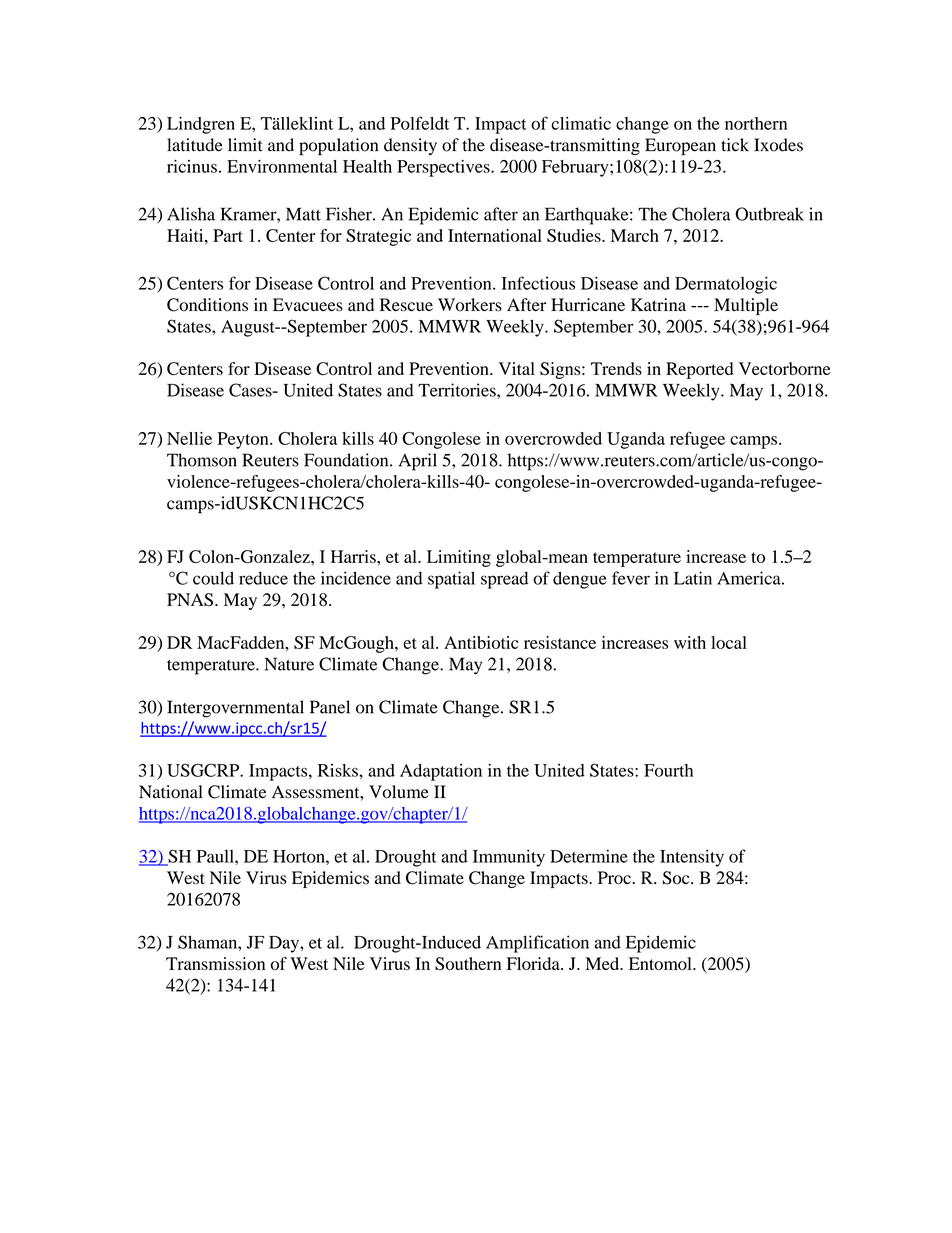 This page has width=952, height=1233. Describe the element at coordinates (215, 963) in the page. I see `Transmission` at that location.
